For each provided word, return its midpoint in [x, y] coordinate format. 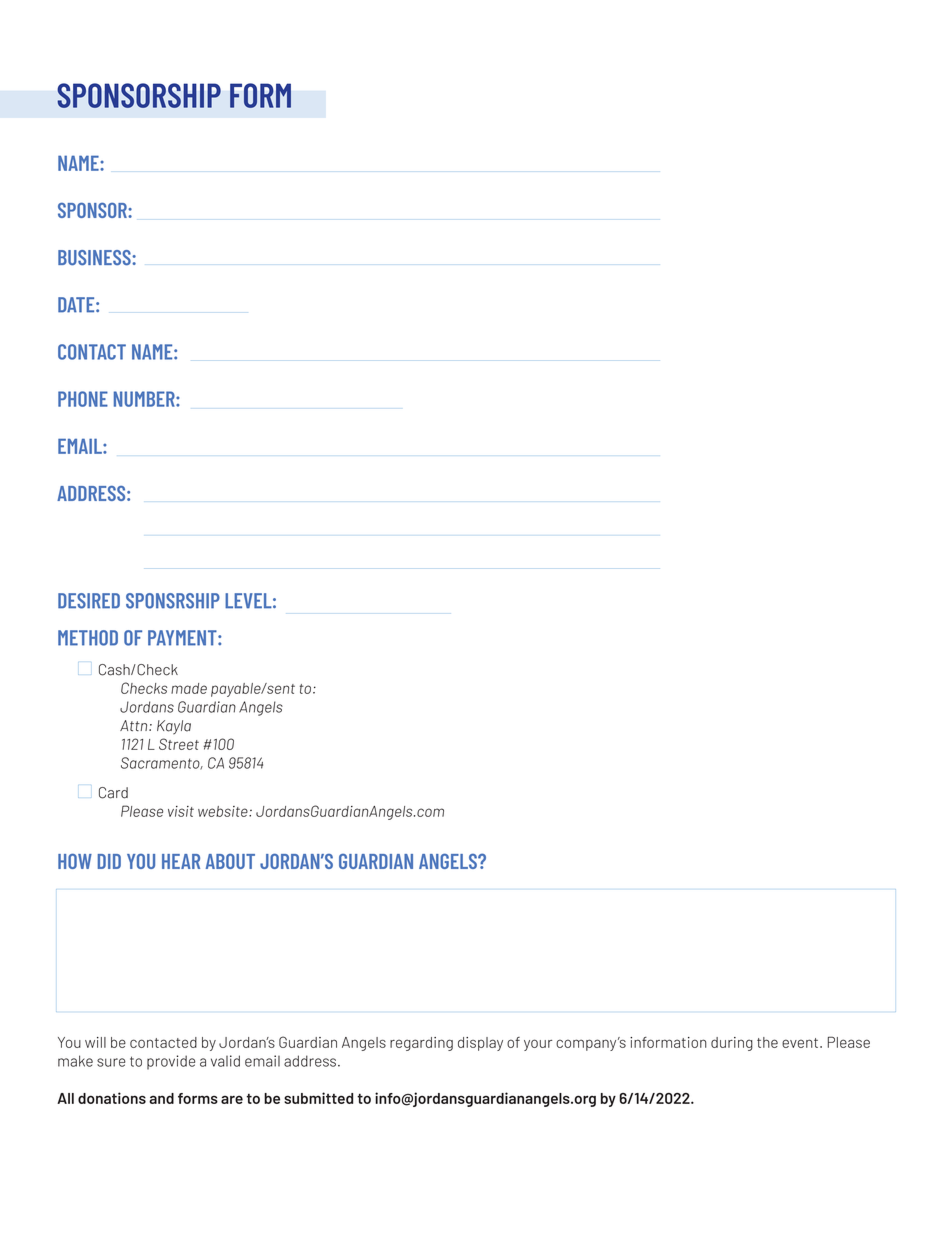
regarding [421, 1044]
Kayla [174, 727]
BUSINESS [95, 258]
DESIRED [89, 601]
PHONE [83, 399]
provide [171, 1062]
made [189, 688]
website [224, 811]
